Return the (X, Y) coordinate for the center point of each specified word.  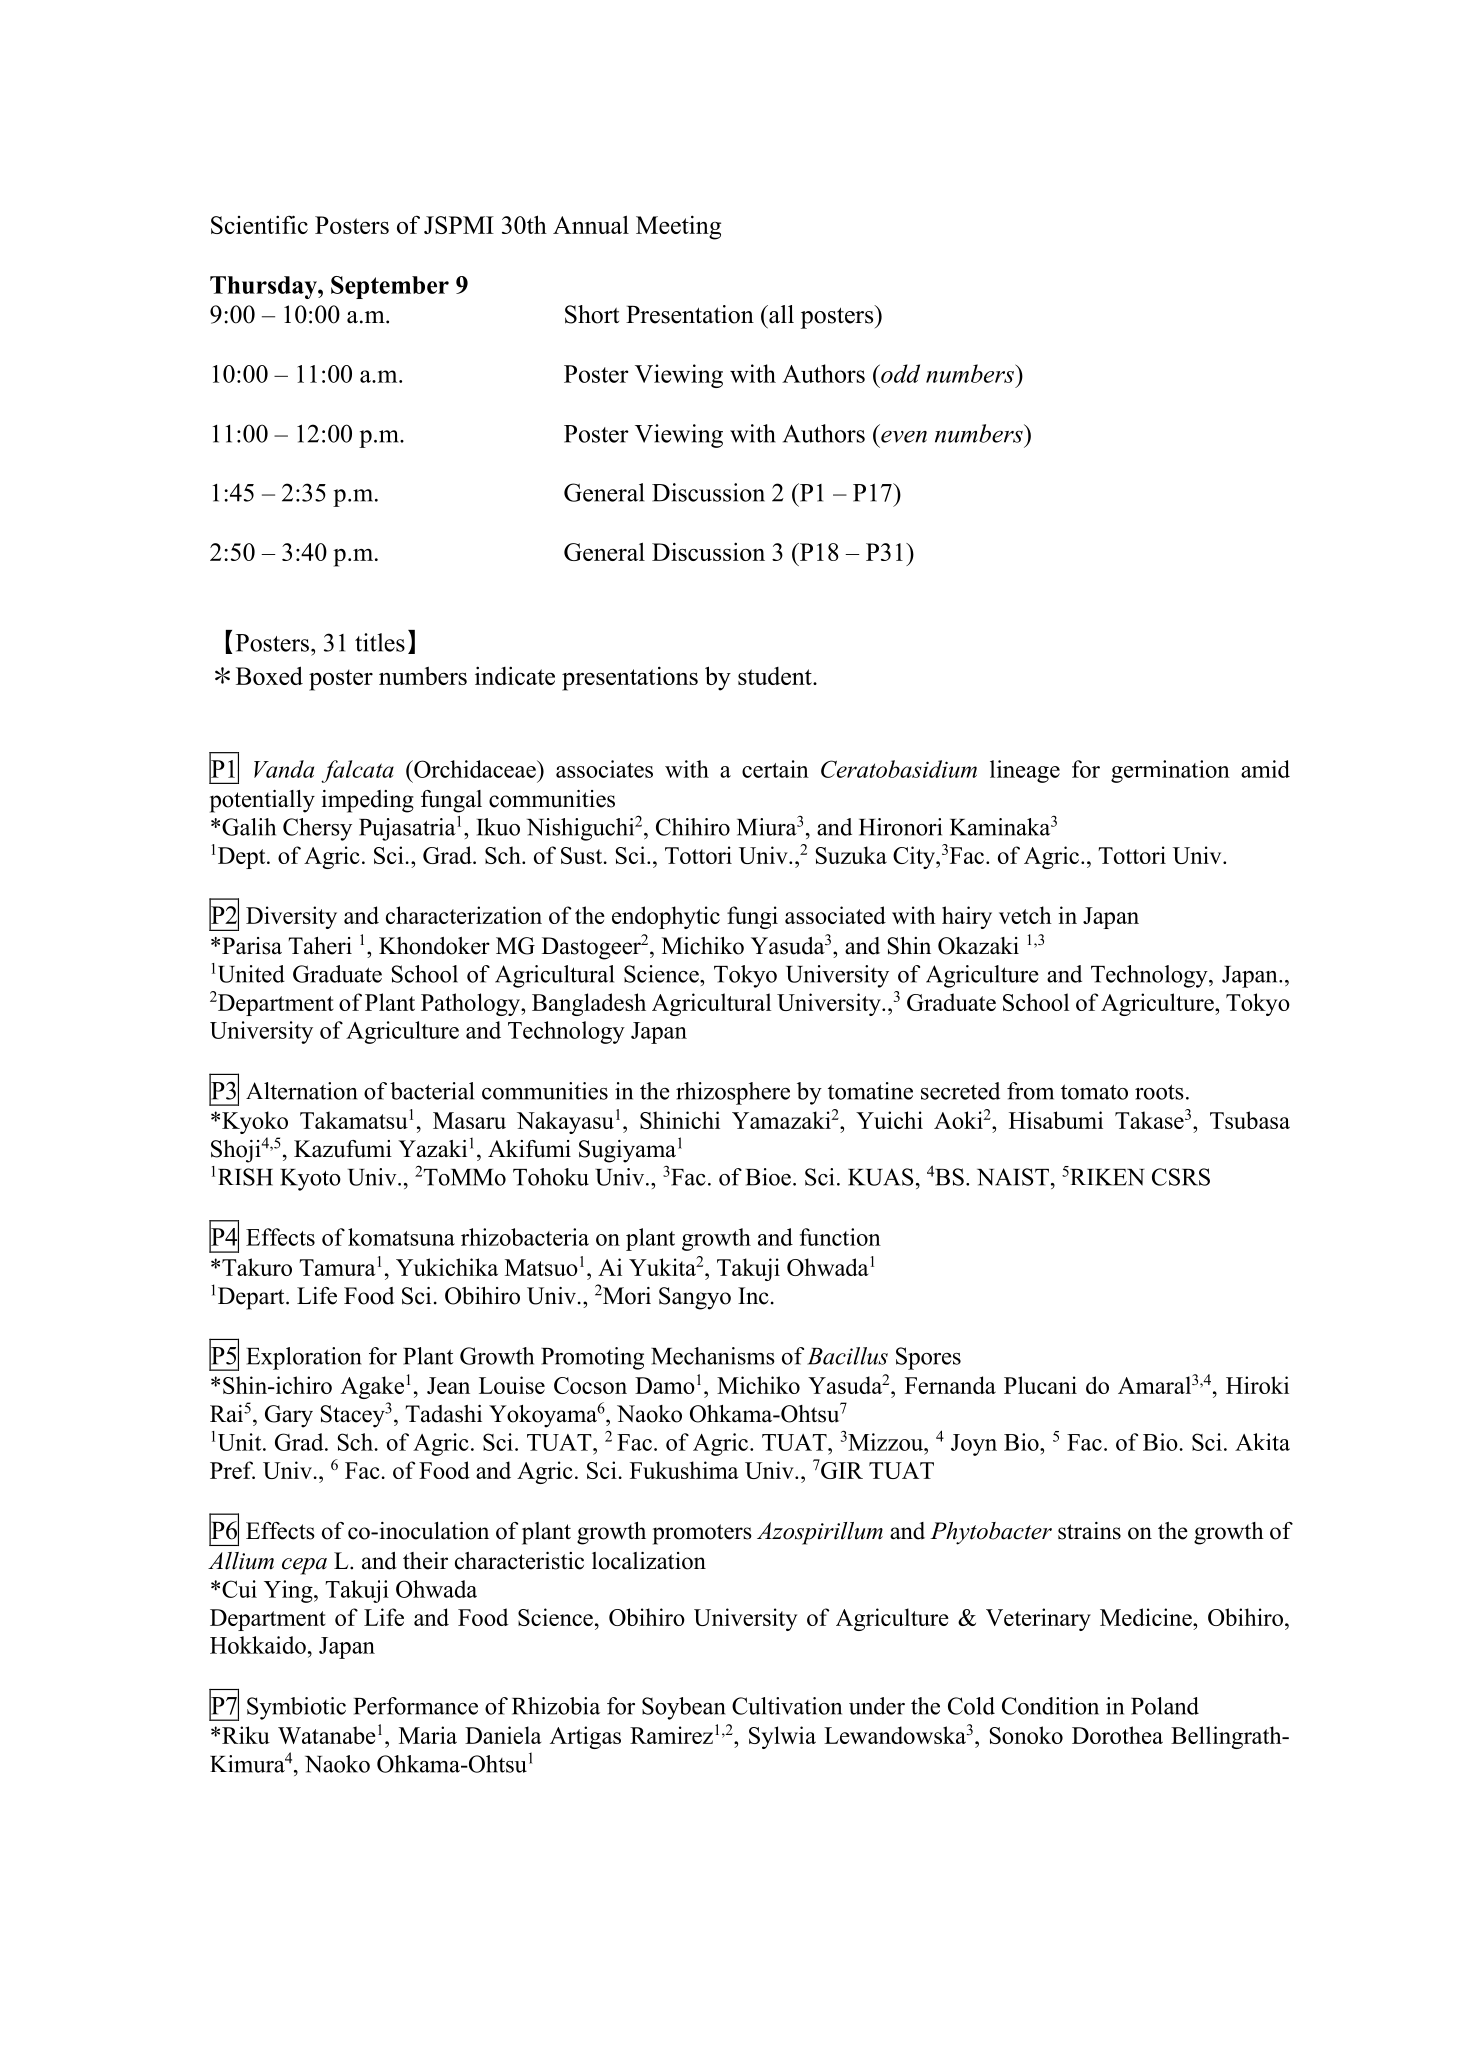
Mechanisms (713, 1356)
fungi (752, 917)
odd (899, 373)
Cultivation (787, 1706)
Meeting (678, 227)
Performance (416, 1706)
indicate (515, 675)
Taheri (320, 946)
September (390, 287)
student (776, 676)
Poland (1165, 1706)
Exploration (304, 1358)
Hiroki (1257, 1385)
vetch (1025, 915)
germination (1170, 771)
